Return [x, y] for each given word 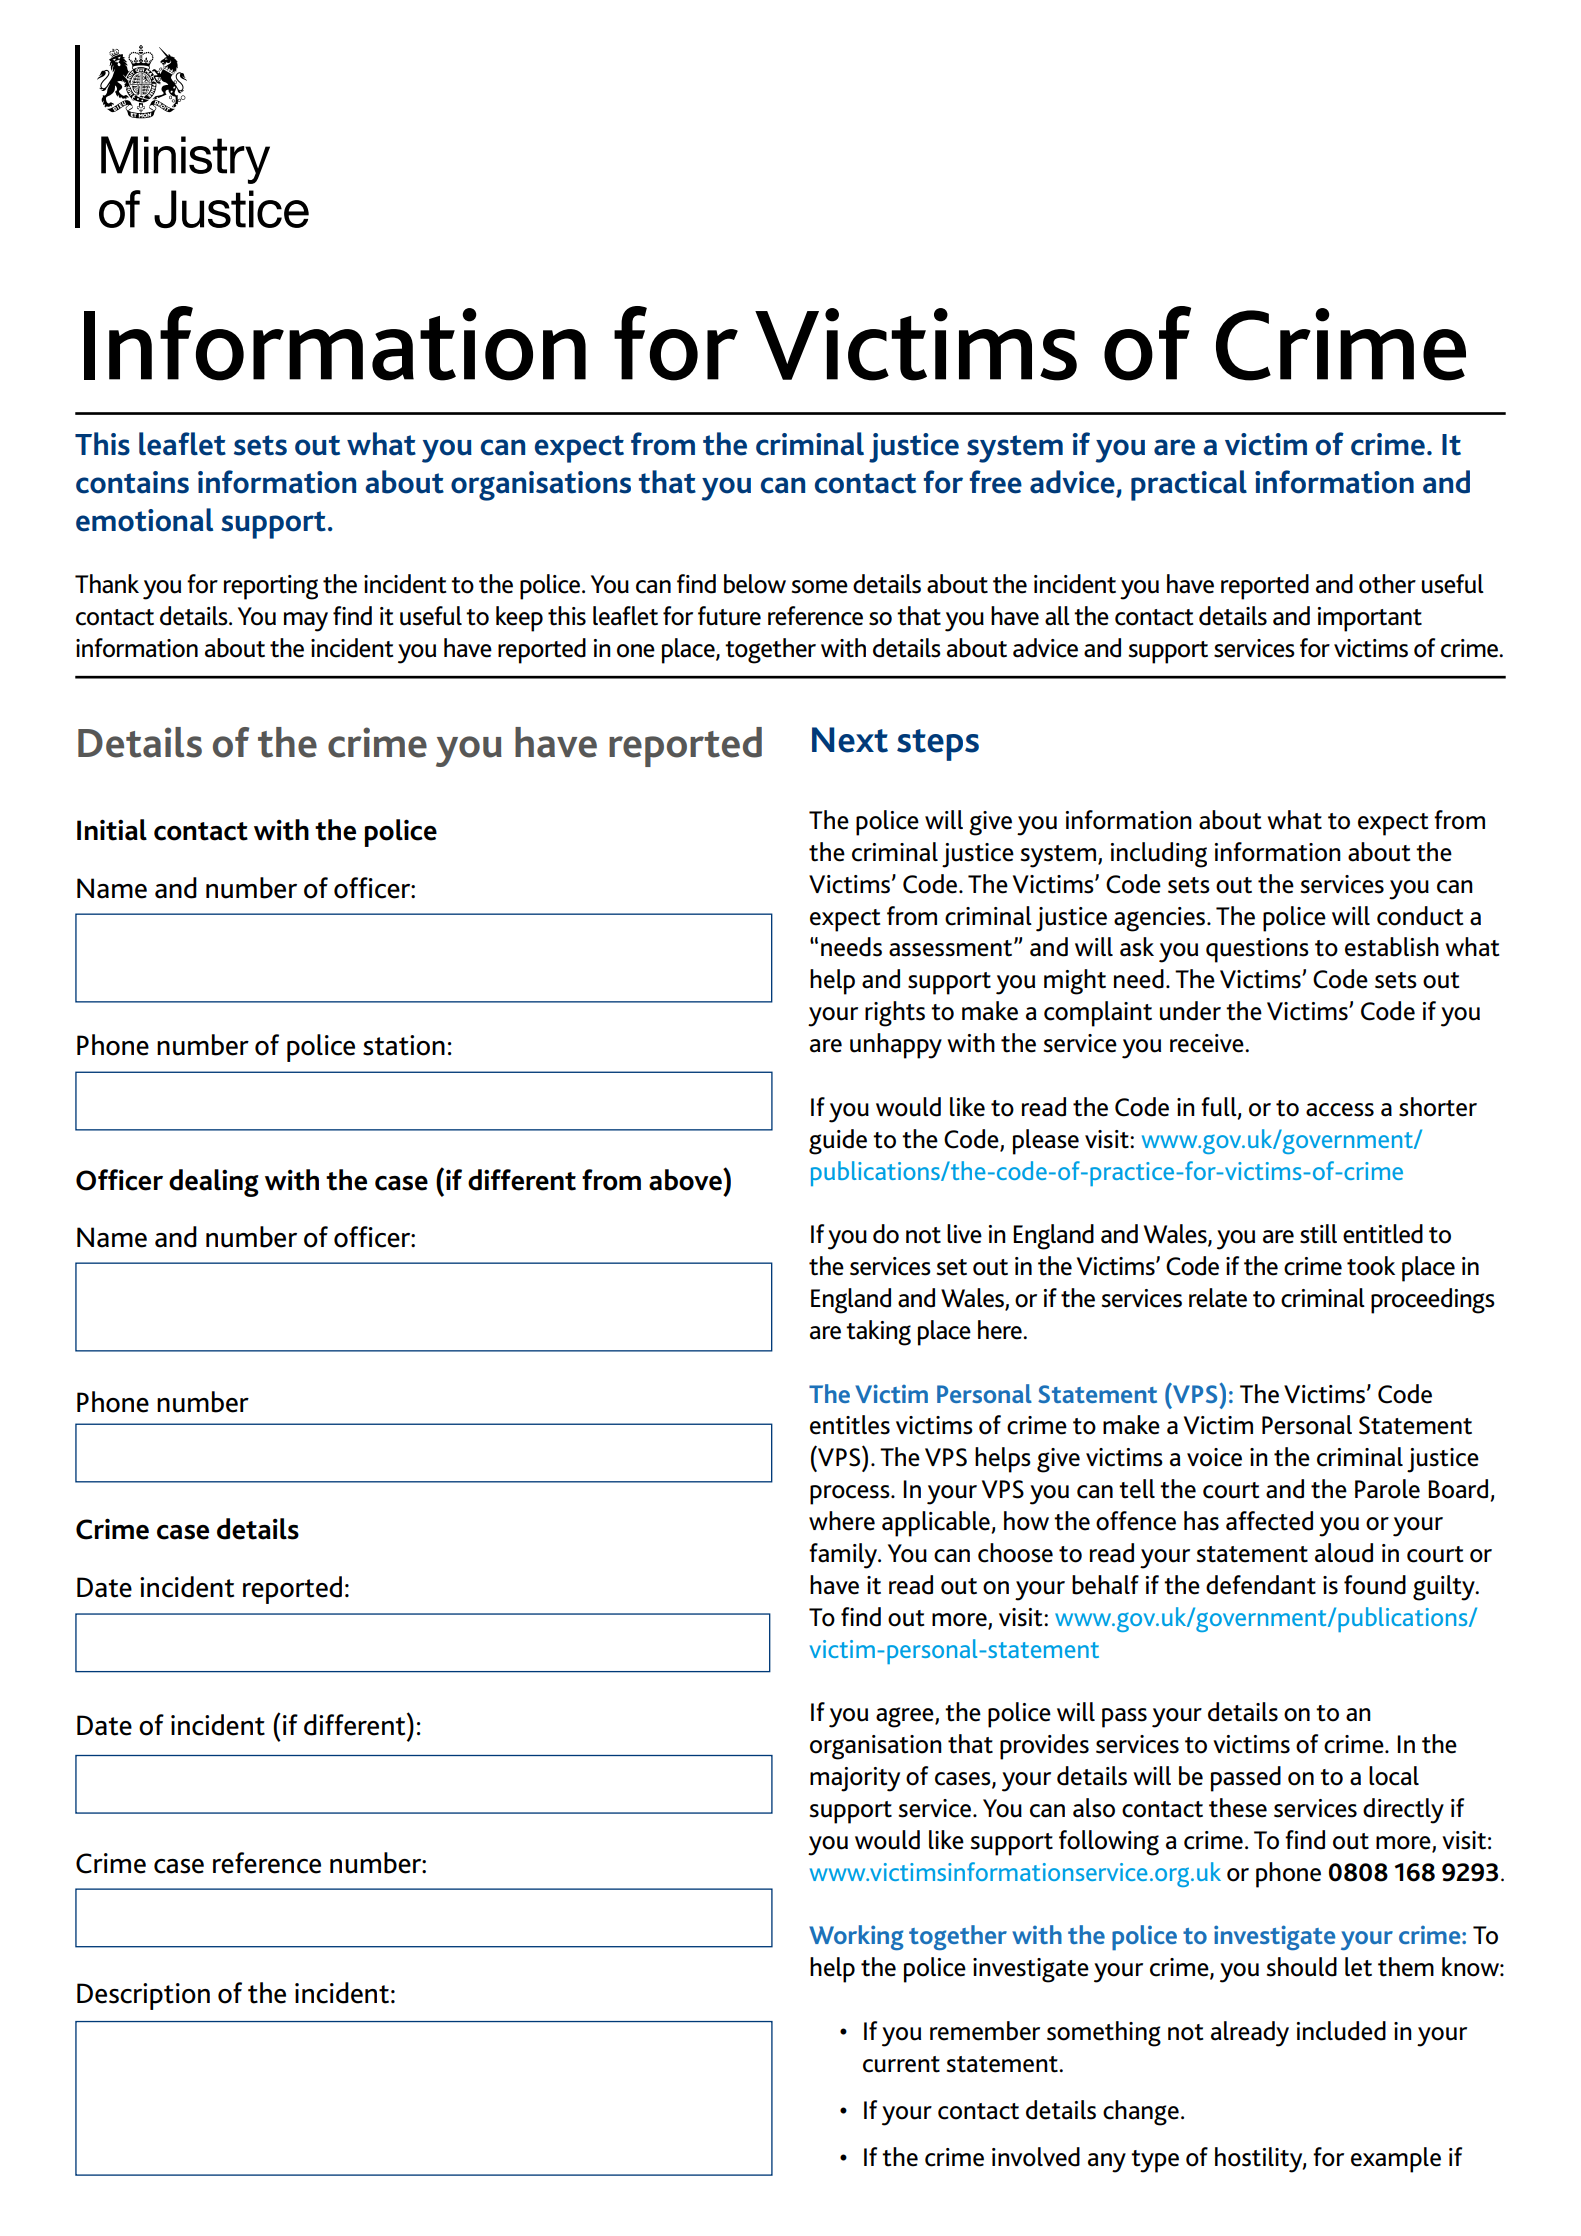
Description [143, 1996]
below [755, 584]
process [851, 1495]
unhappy [896, 1046]
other [1387, 584]
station [404, 1045]
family [844, 1556]
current [901, 2064]
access [1340, 1110]
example [1396, 2160]
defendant [1261, 1585]
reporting [271, 587]
